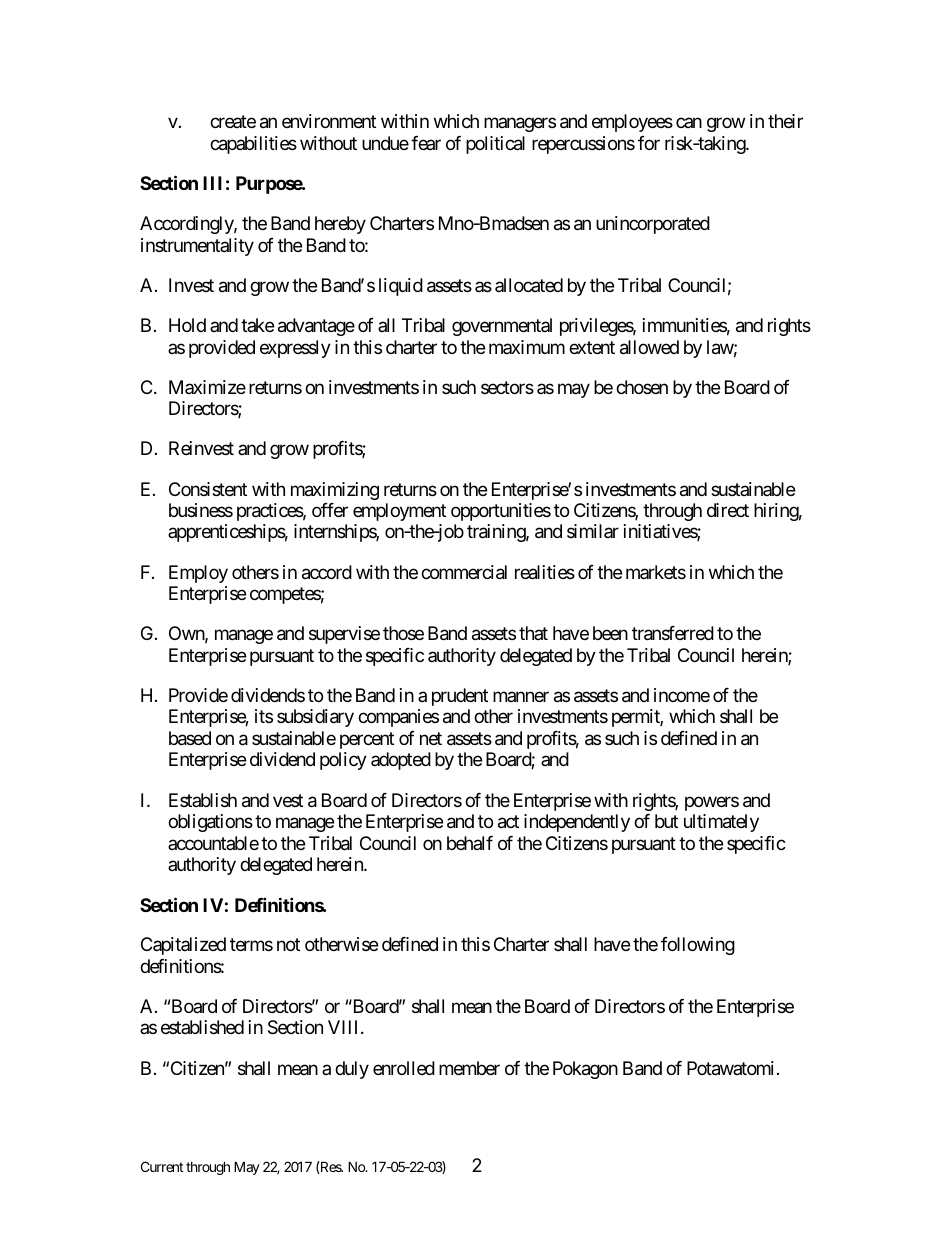 The image size is (952, 1233). Describe the element at coordinates (495, 145) in the document. I see `political` at that location.
